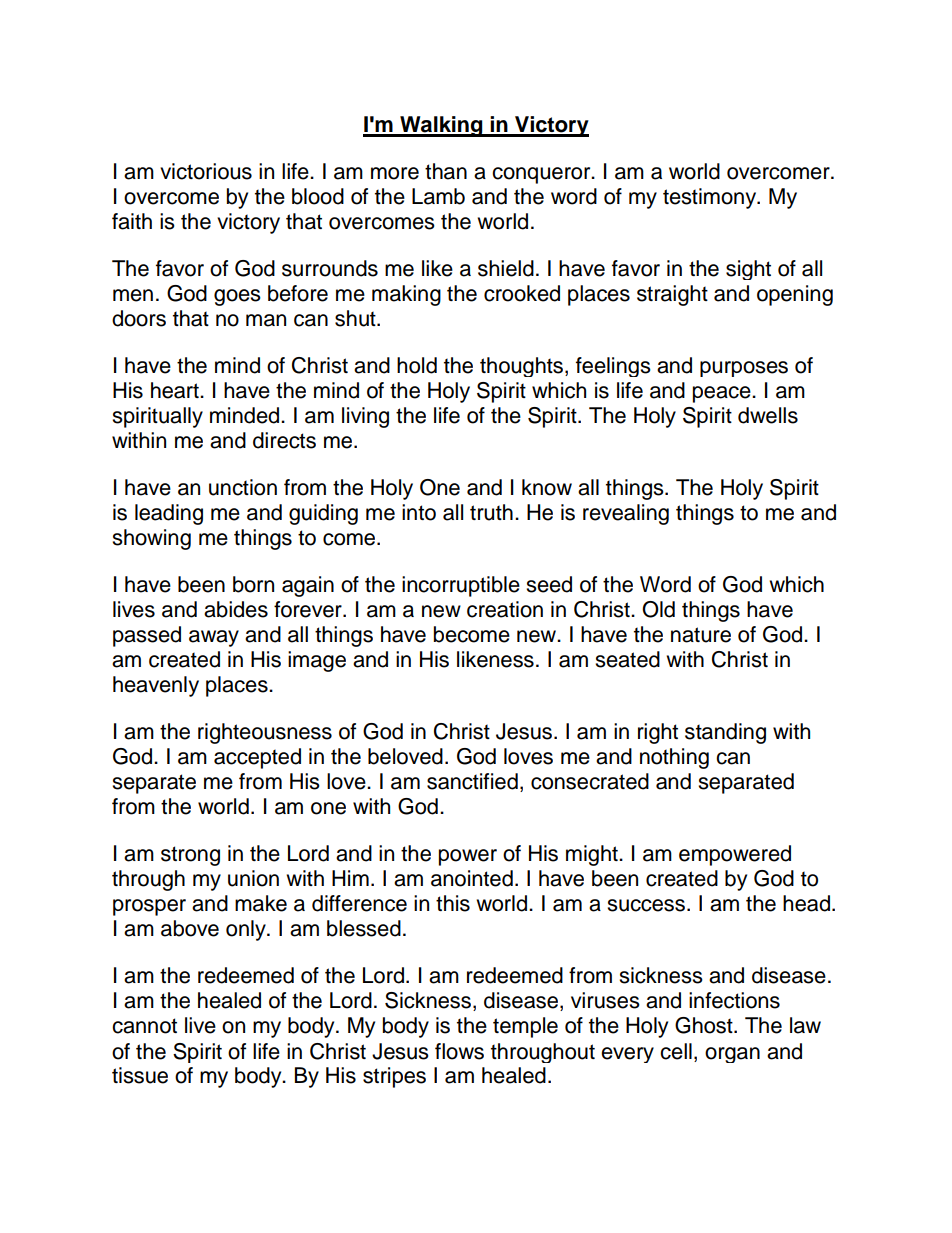 This screenshot has width=952, height=1233. Describe the element at coordinates (206, 171) in the screenshot. I see `victorious` at that location.
